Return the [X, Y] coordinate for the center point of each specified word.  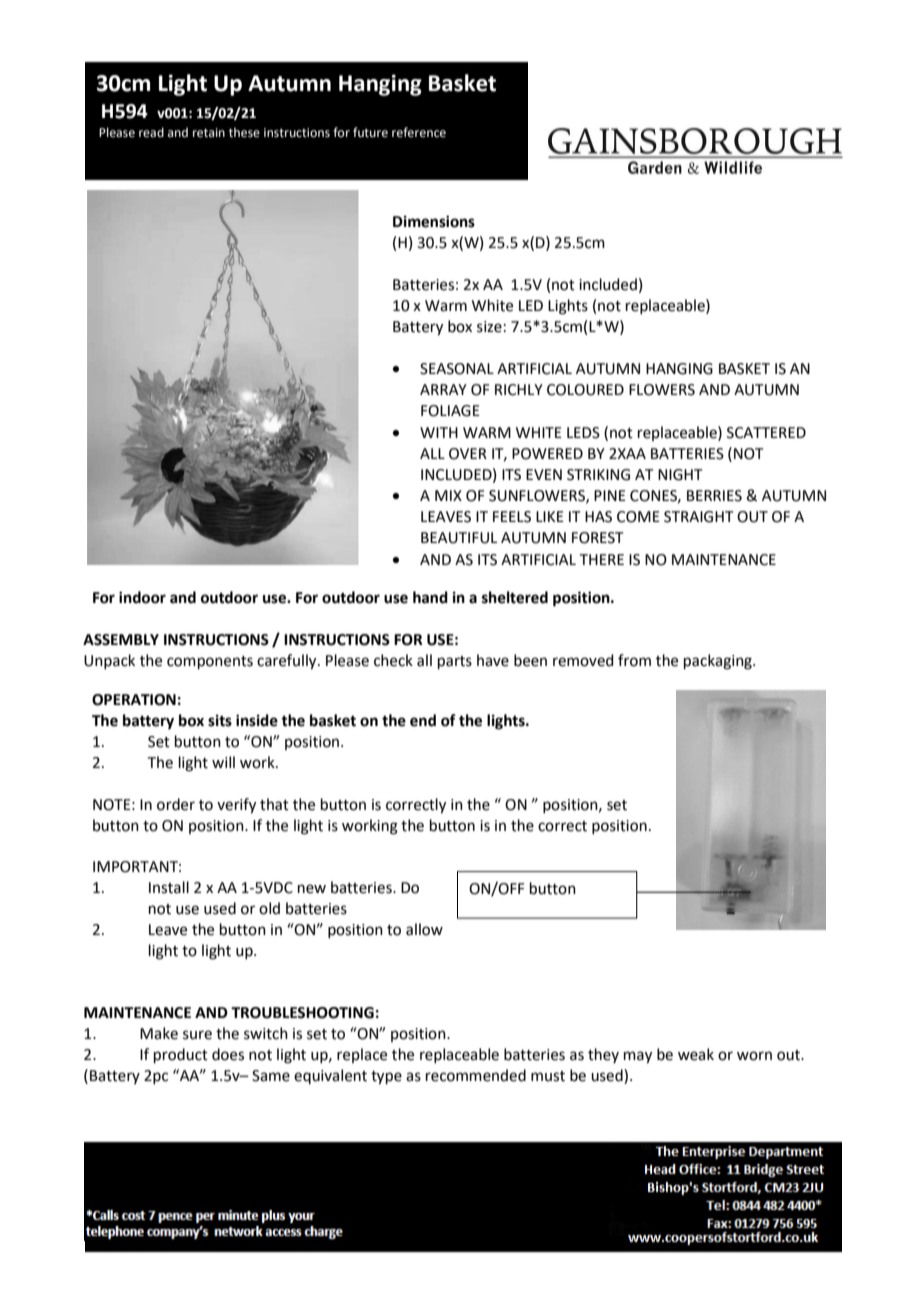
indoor [142, 597]
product [181, 1055]
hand [430, 597]
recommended [476, 1075]
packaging [719, 662]
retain [209, 133]
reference [419, 132]
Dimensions [434, 221]
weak [696, 1054]
